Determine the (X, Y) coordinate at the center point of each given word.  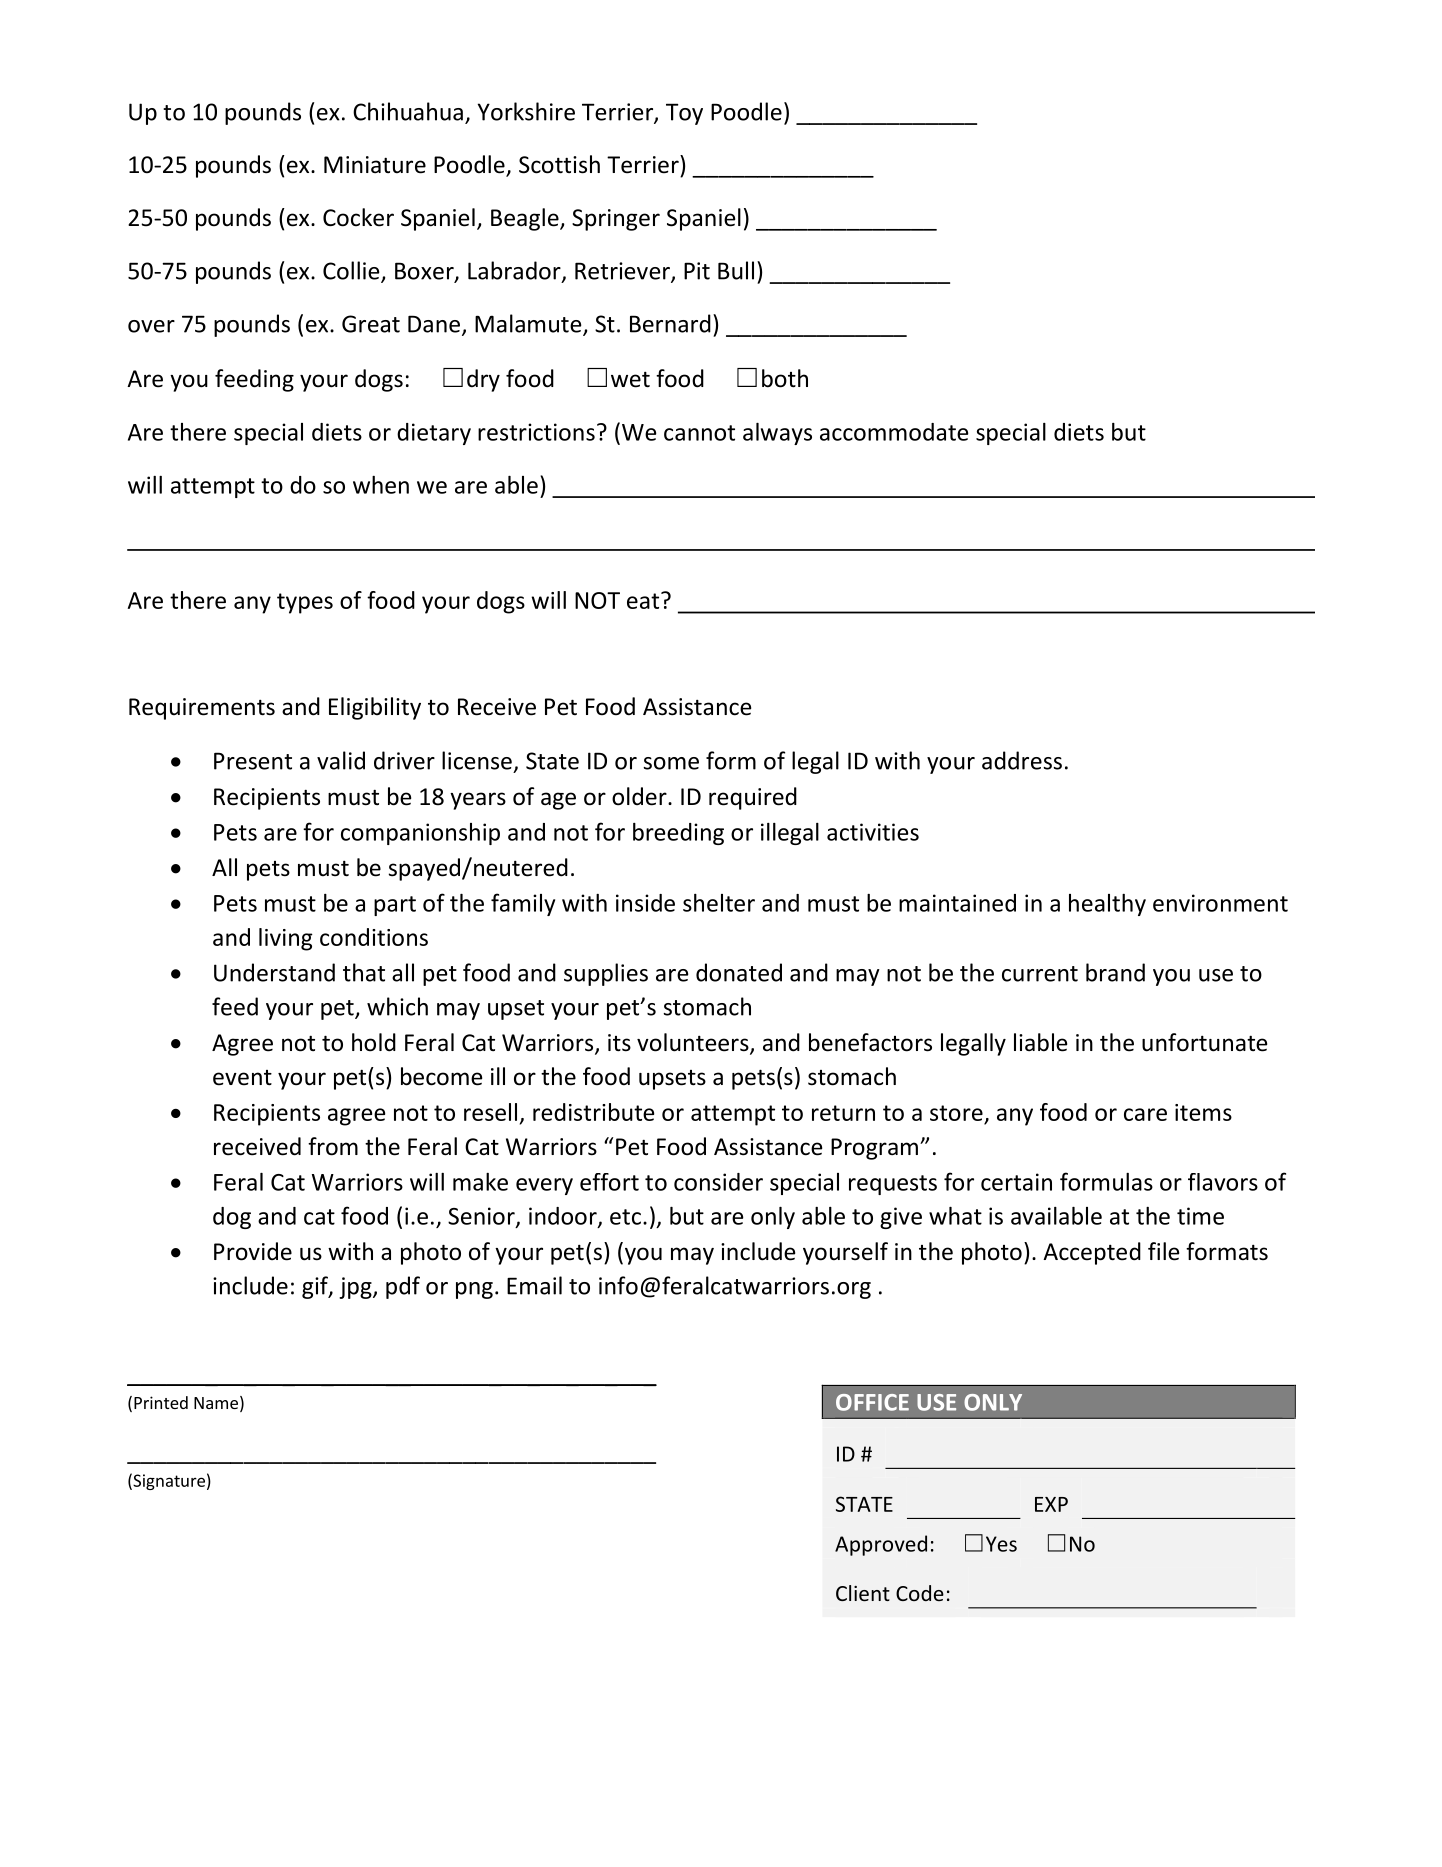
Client (863, 1593)
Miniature (375, 165)
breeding (678, 834)
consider (718, 1182)
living (286, 939)
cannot (699, 433)
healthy (1107, 905)
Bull (736, 270)
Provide (253, 1251)
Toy (684, 114)
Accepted (1092, 1253)
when (381, 485)
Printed (161, 1402)
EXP (1051, 1504)
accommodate (894, 432)
